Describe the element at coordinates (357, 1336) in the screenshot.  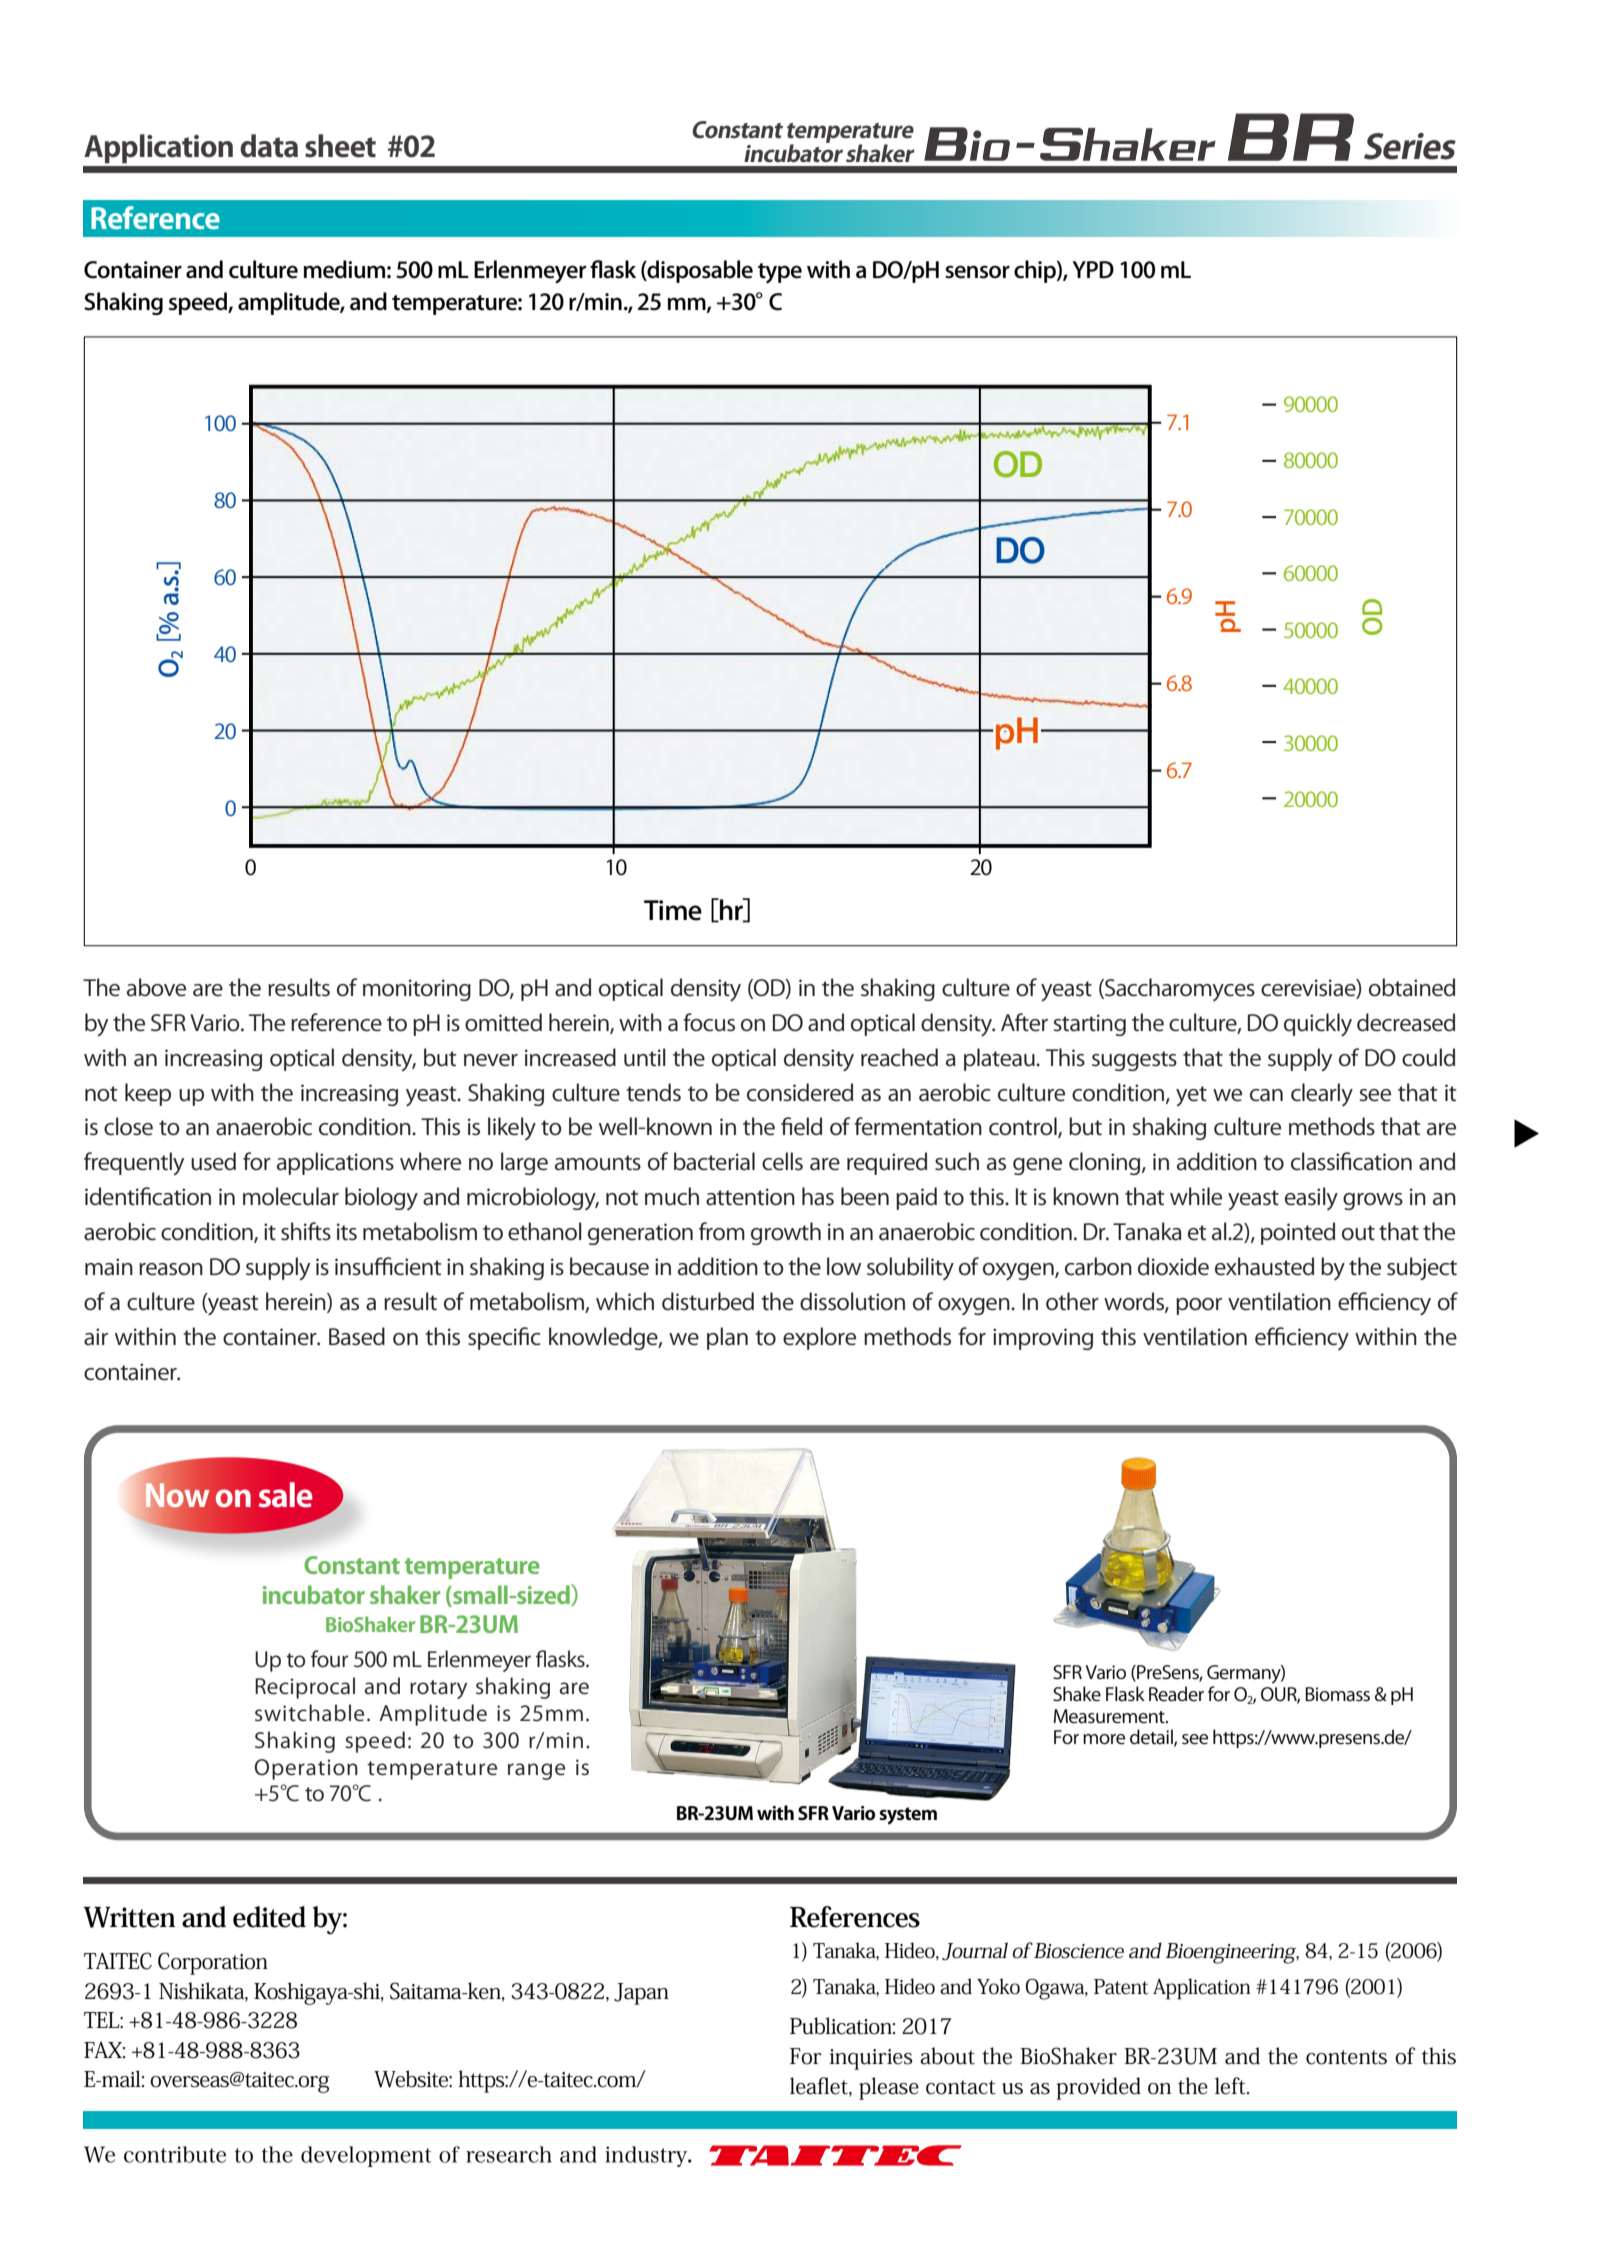
I see `Based` at that location.
